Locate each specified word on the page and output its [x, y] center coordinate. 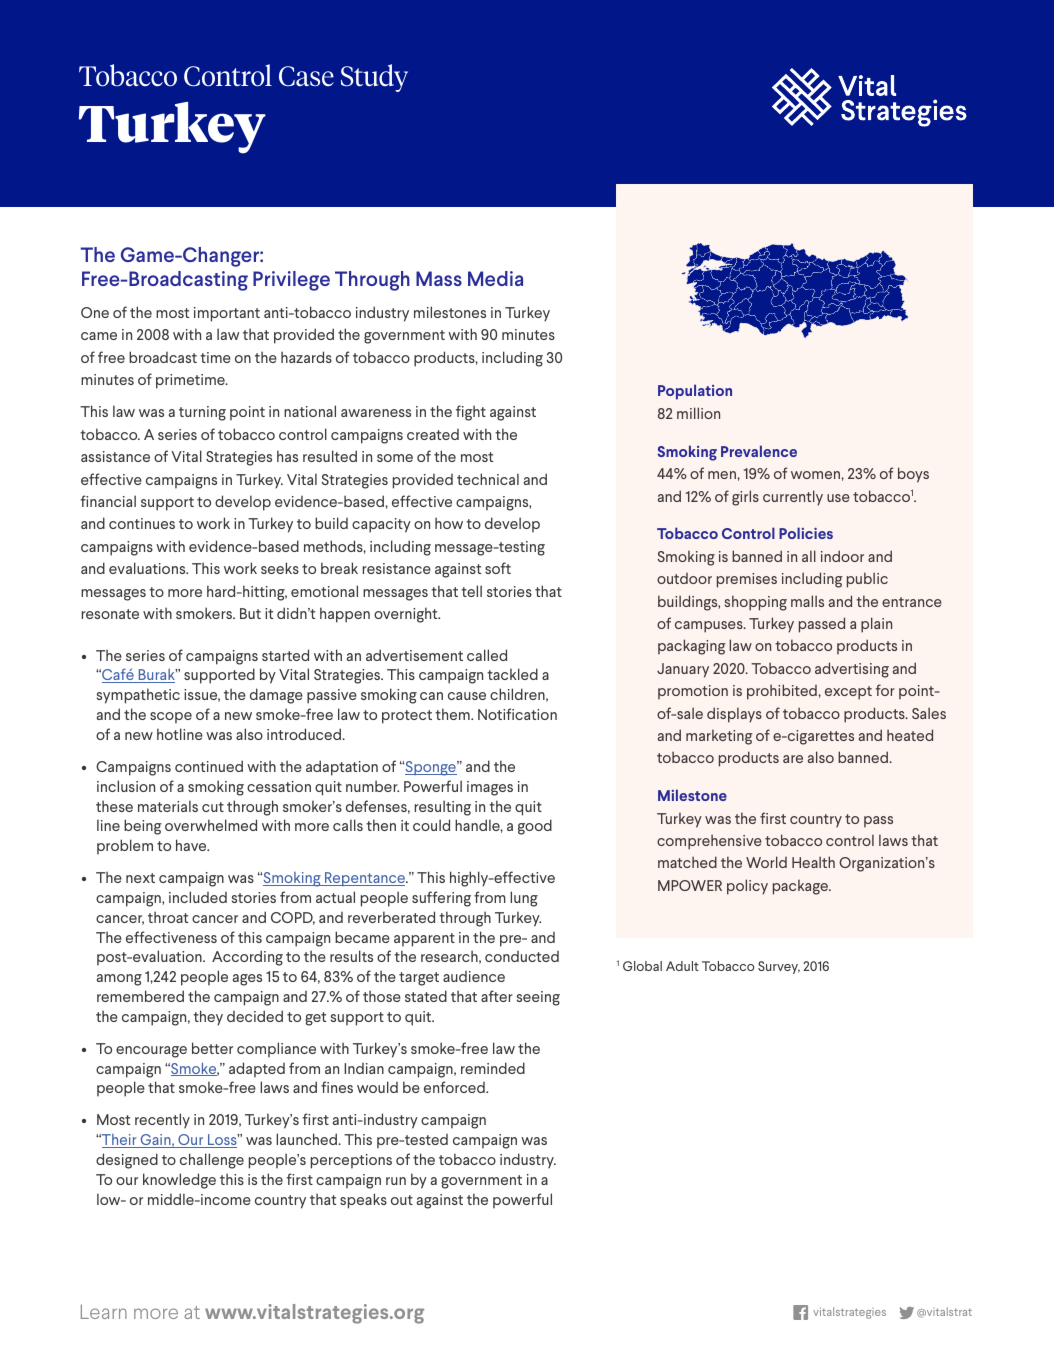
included [198, 897]
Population [695, 392]
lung [524, 899]
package [801, 887]
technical [488, 479]
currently [793, 498]
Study [374, 78]
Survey [779, 967]
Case [306, 76]
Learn [104, 1311]
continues [142, 523]
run [396, 1181]
